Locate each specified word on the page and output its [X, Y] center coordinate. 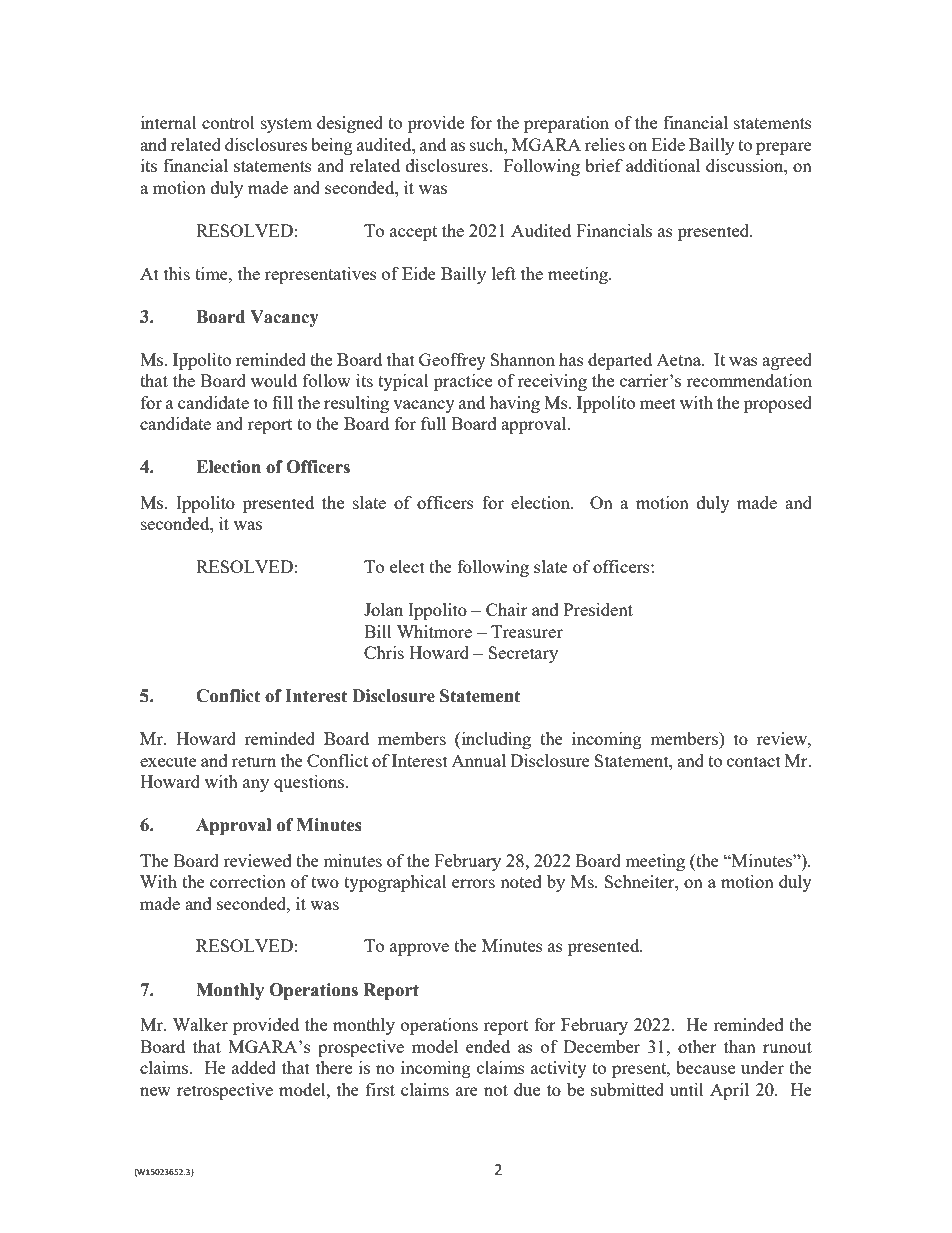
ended [488, 1046]
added [254, 1067]
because [705, 1067]
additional [663, 165]
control [228, 122]
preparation [566, 124]
